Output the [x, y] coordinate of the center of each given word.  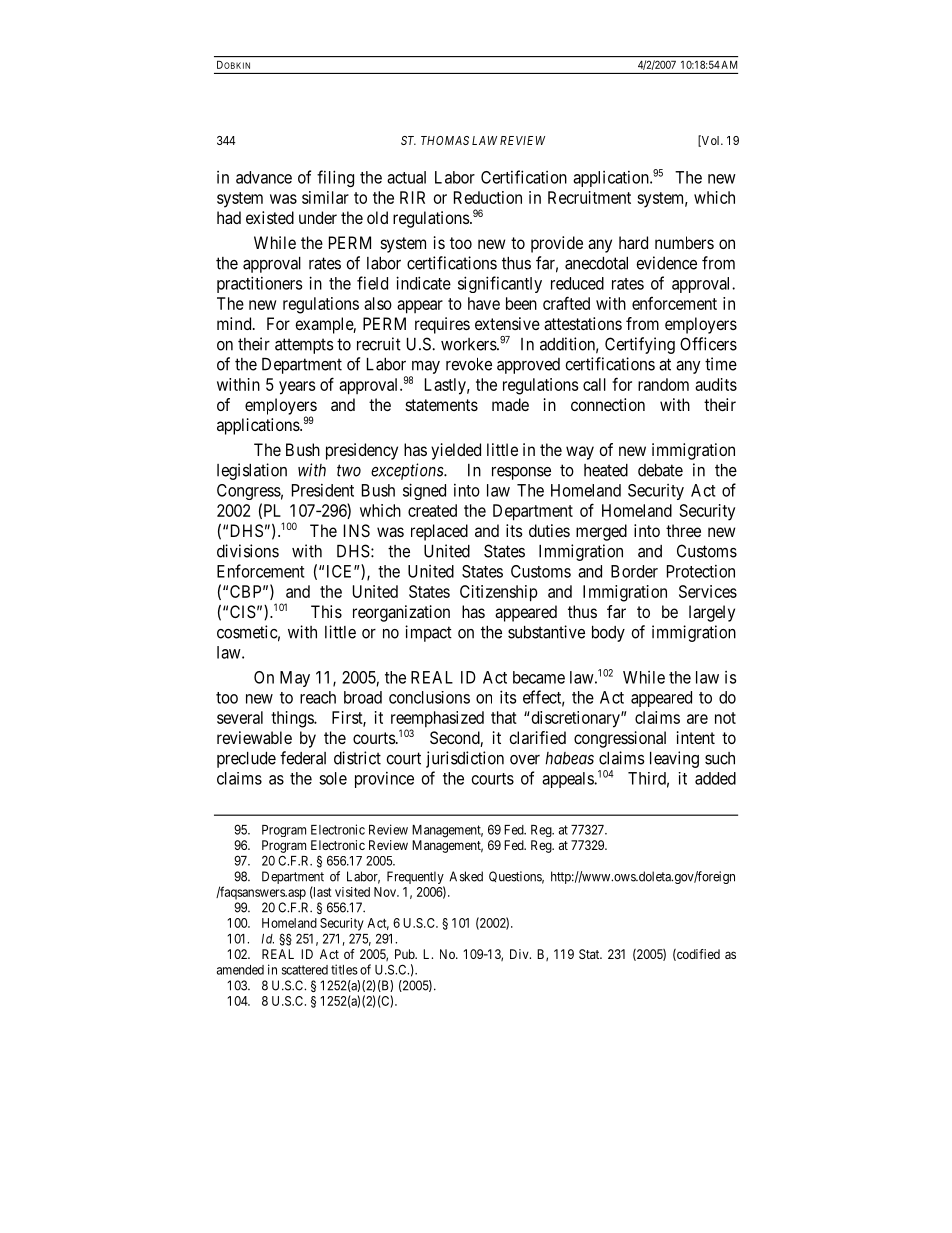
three [683, 530]
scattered [305, 970]
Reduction [488, 197]
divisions [248, 551]
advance [264, 177]
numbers [684, 242]
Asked [466, 876]
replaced [439, 532]
